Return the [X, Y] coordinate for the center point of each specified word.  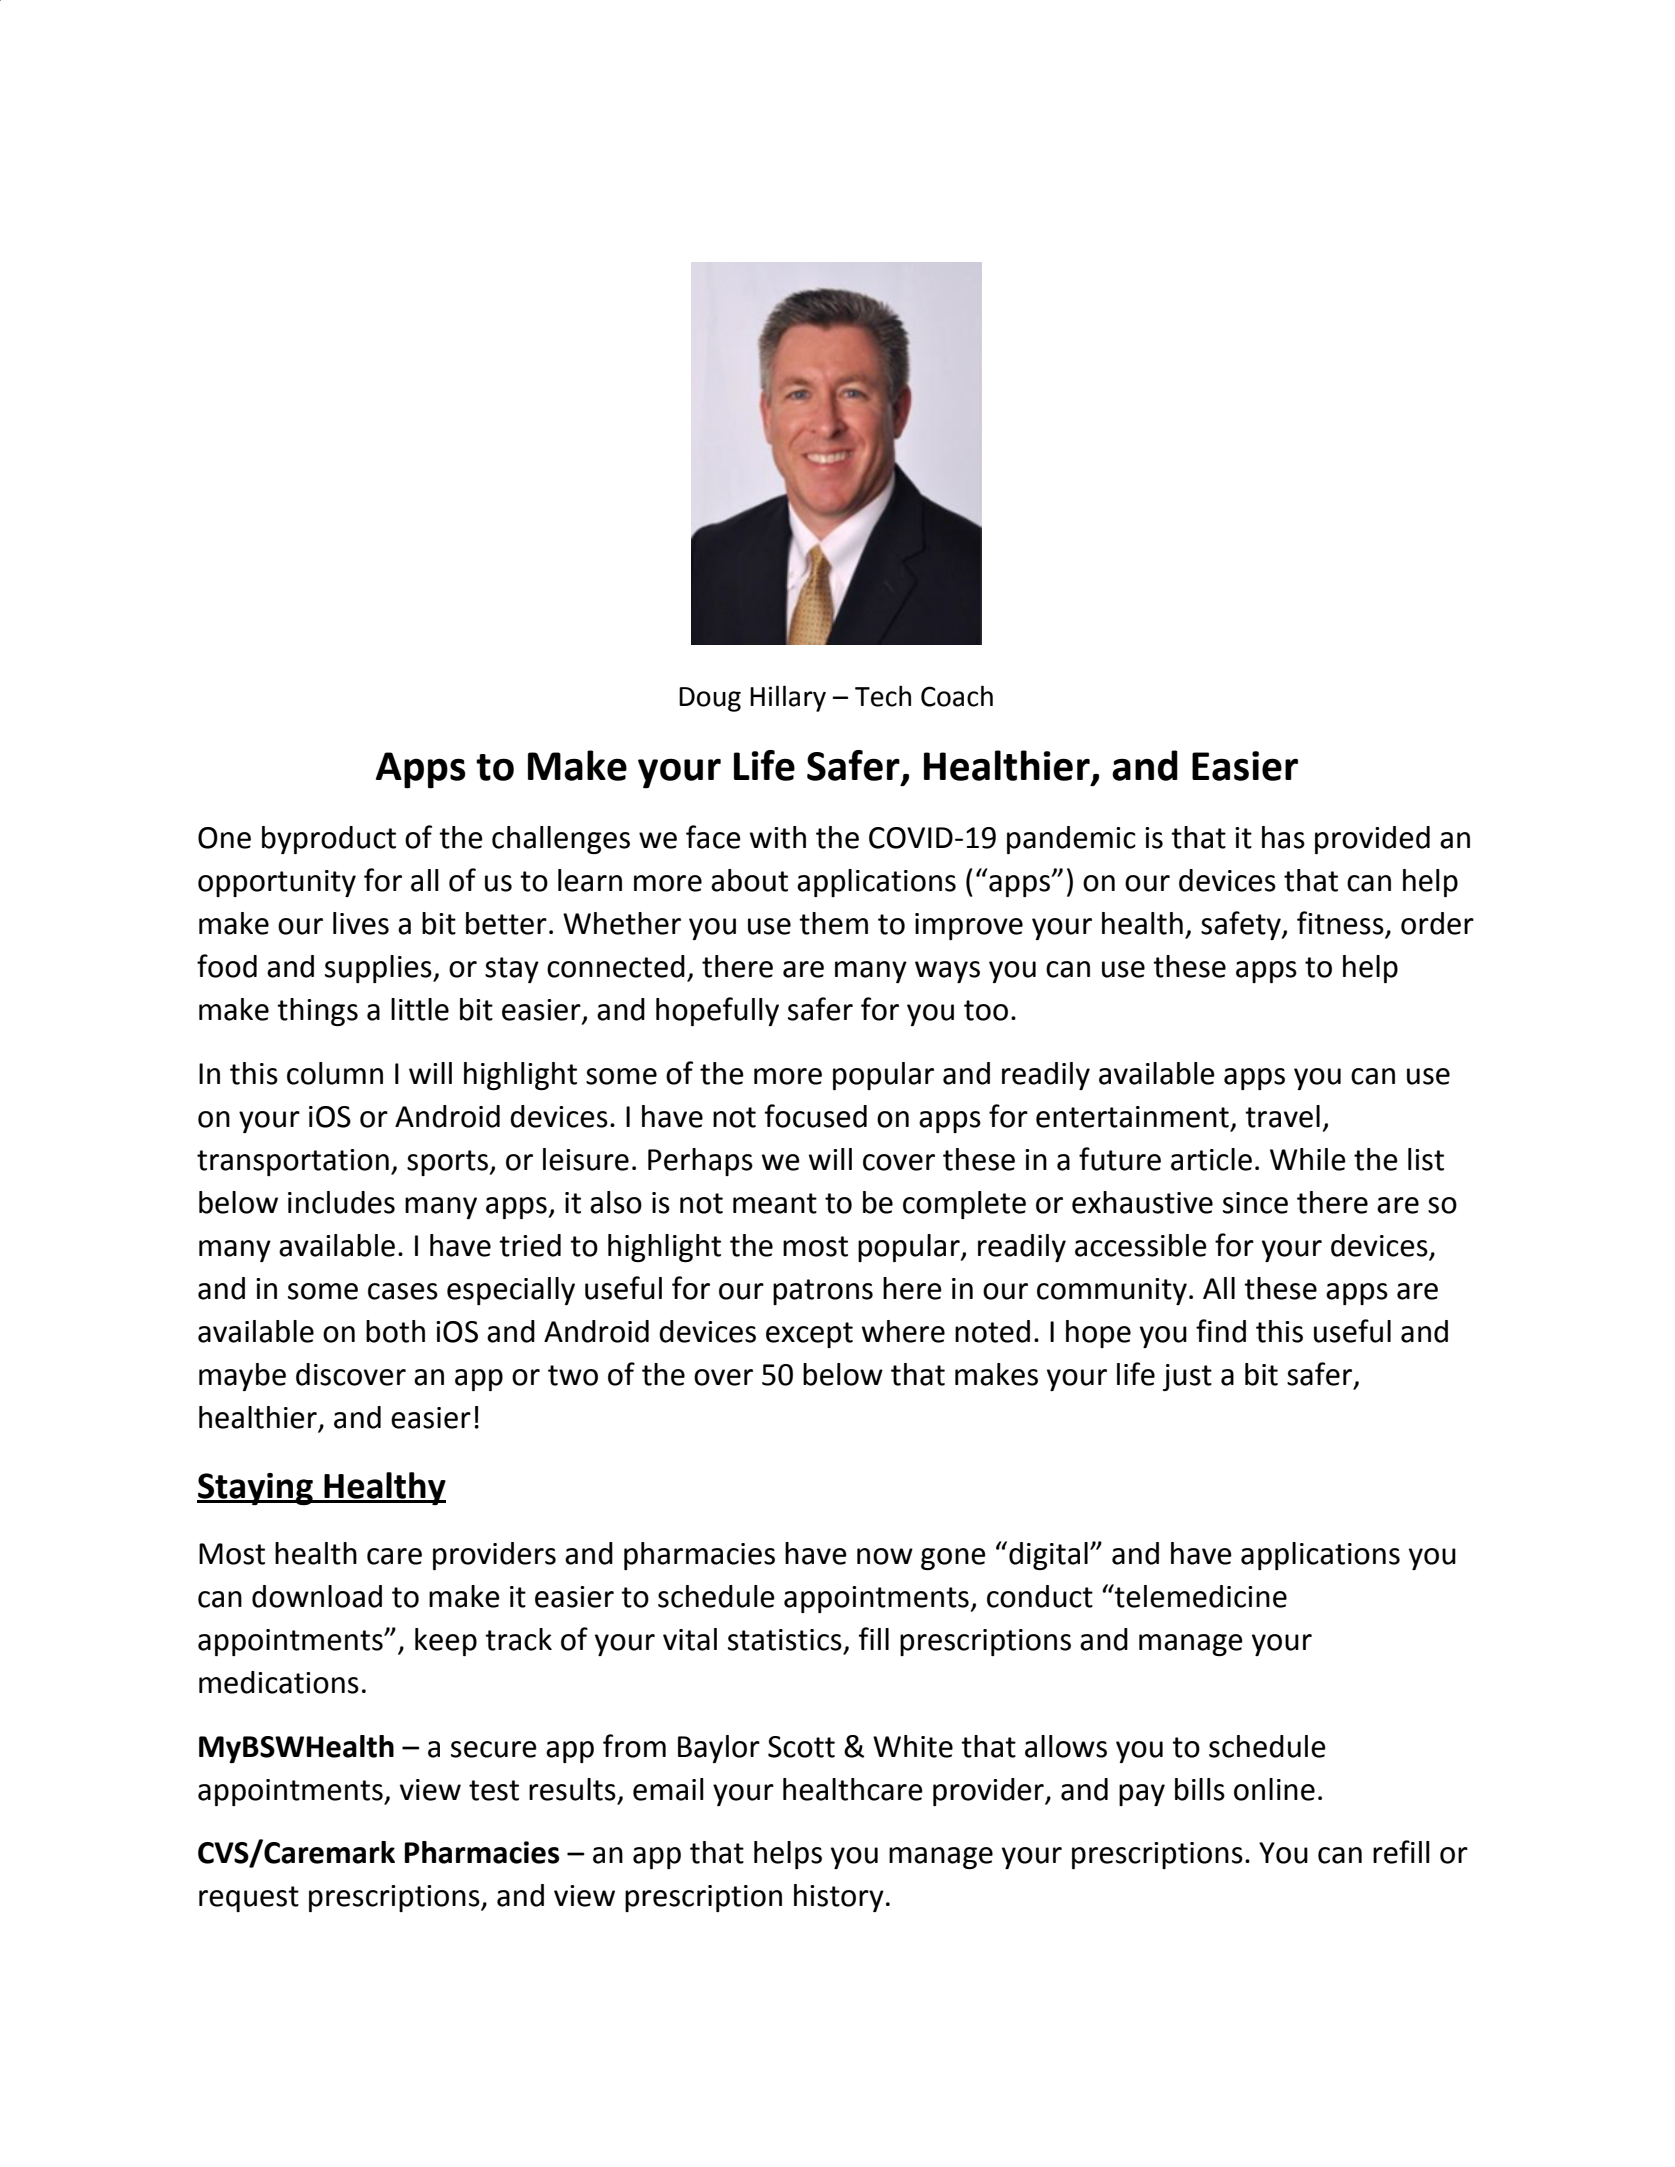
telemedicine [1200, 1596]
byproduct [329, 840]
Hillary [788, 698]
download [317, 1596]
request [249, 1899]
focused [816, 1116]
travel [1282, 1116]
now [885, 1556]
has [1283, 837]
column [335, 1073]
